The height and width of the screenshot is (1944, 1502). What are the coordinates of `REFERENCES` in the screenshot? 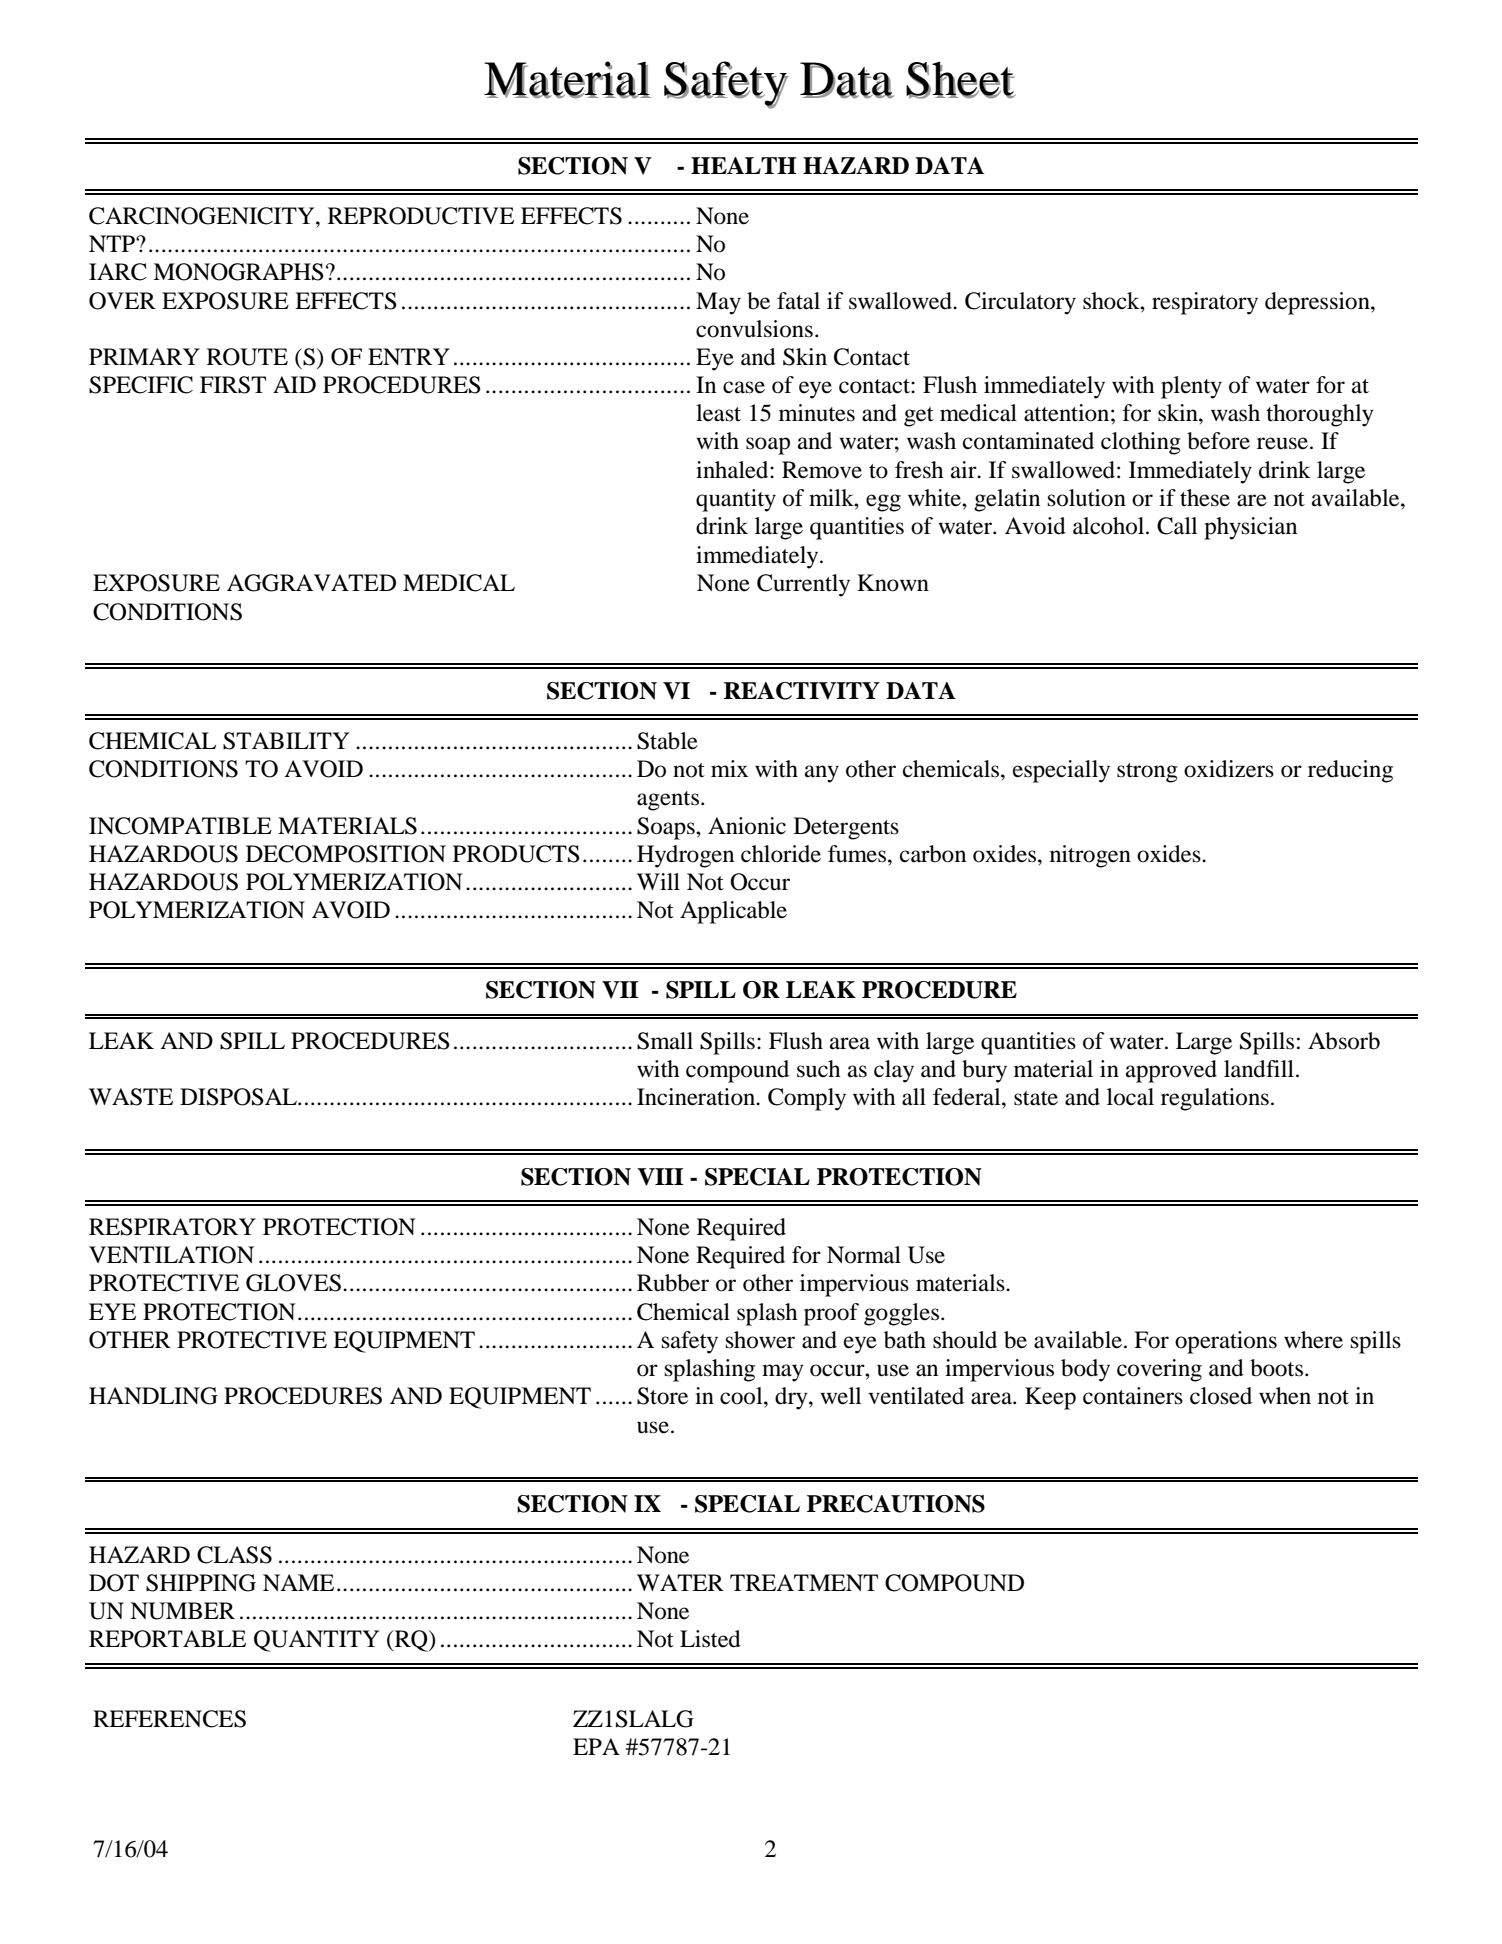 It's located at (169, 1719).
